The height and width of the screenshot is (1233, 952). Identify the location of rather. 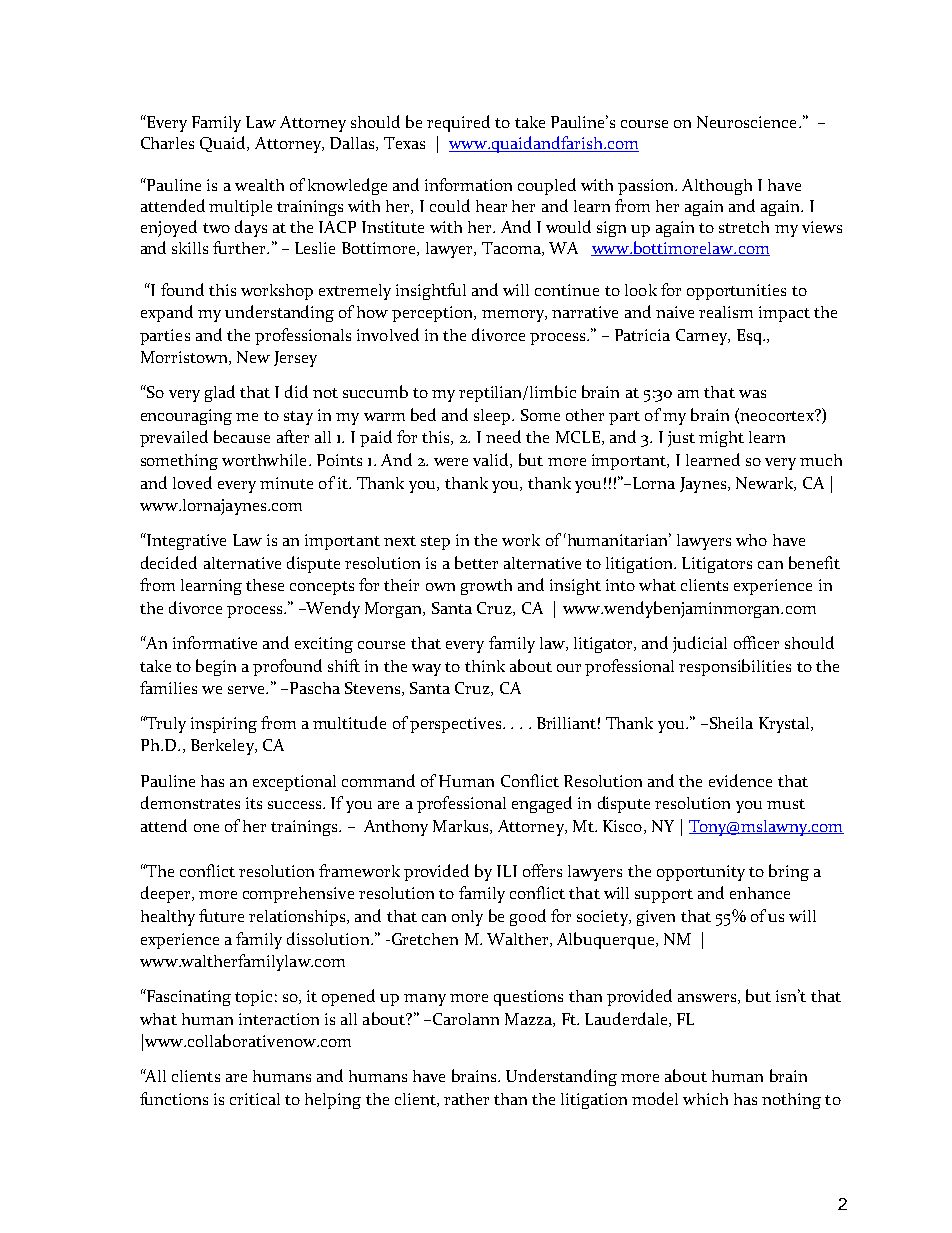
(466, 1099).
